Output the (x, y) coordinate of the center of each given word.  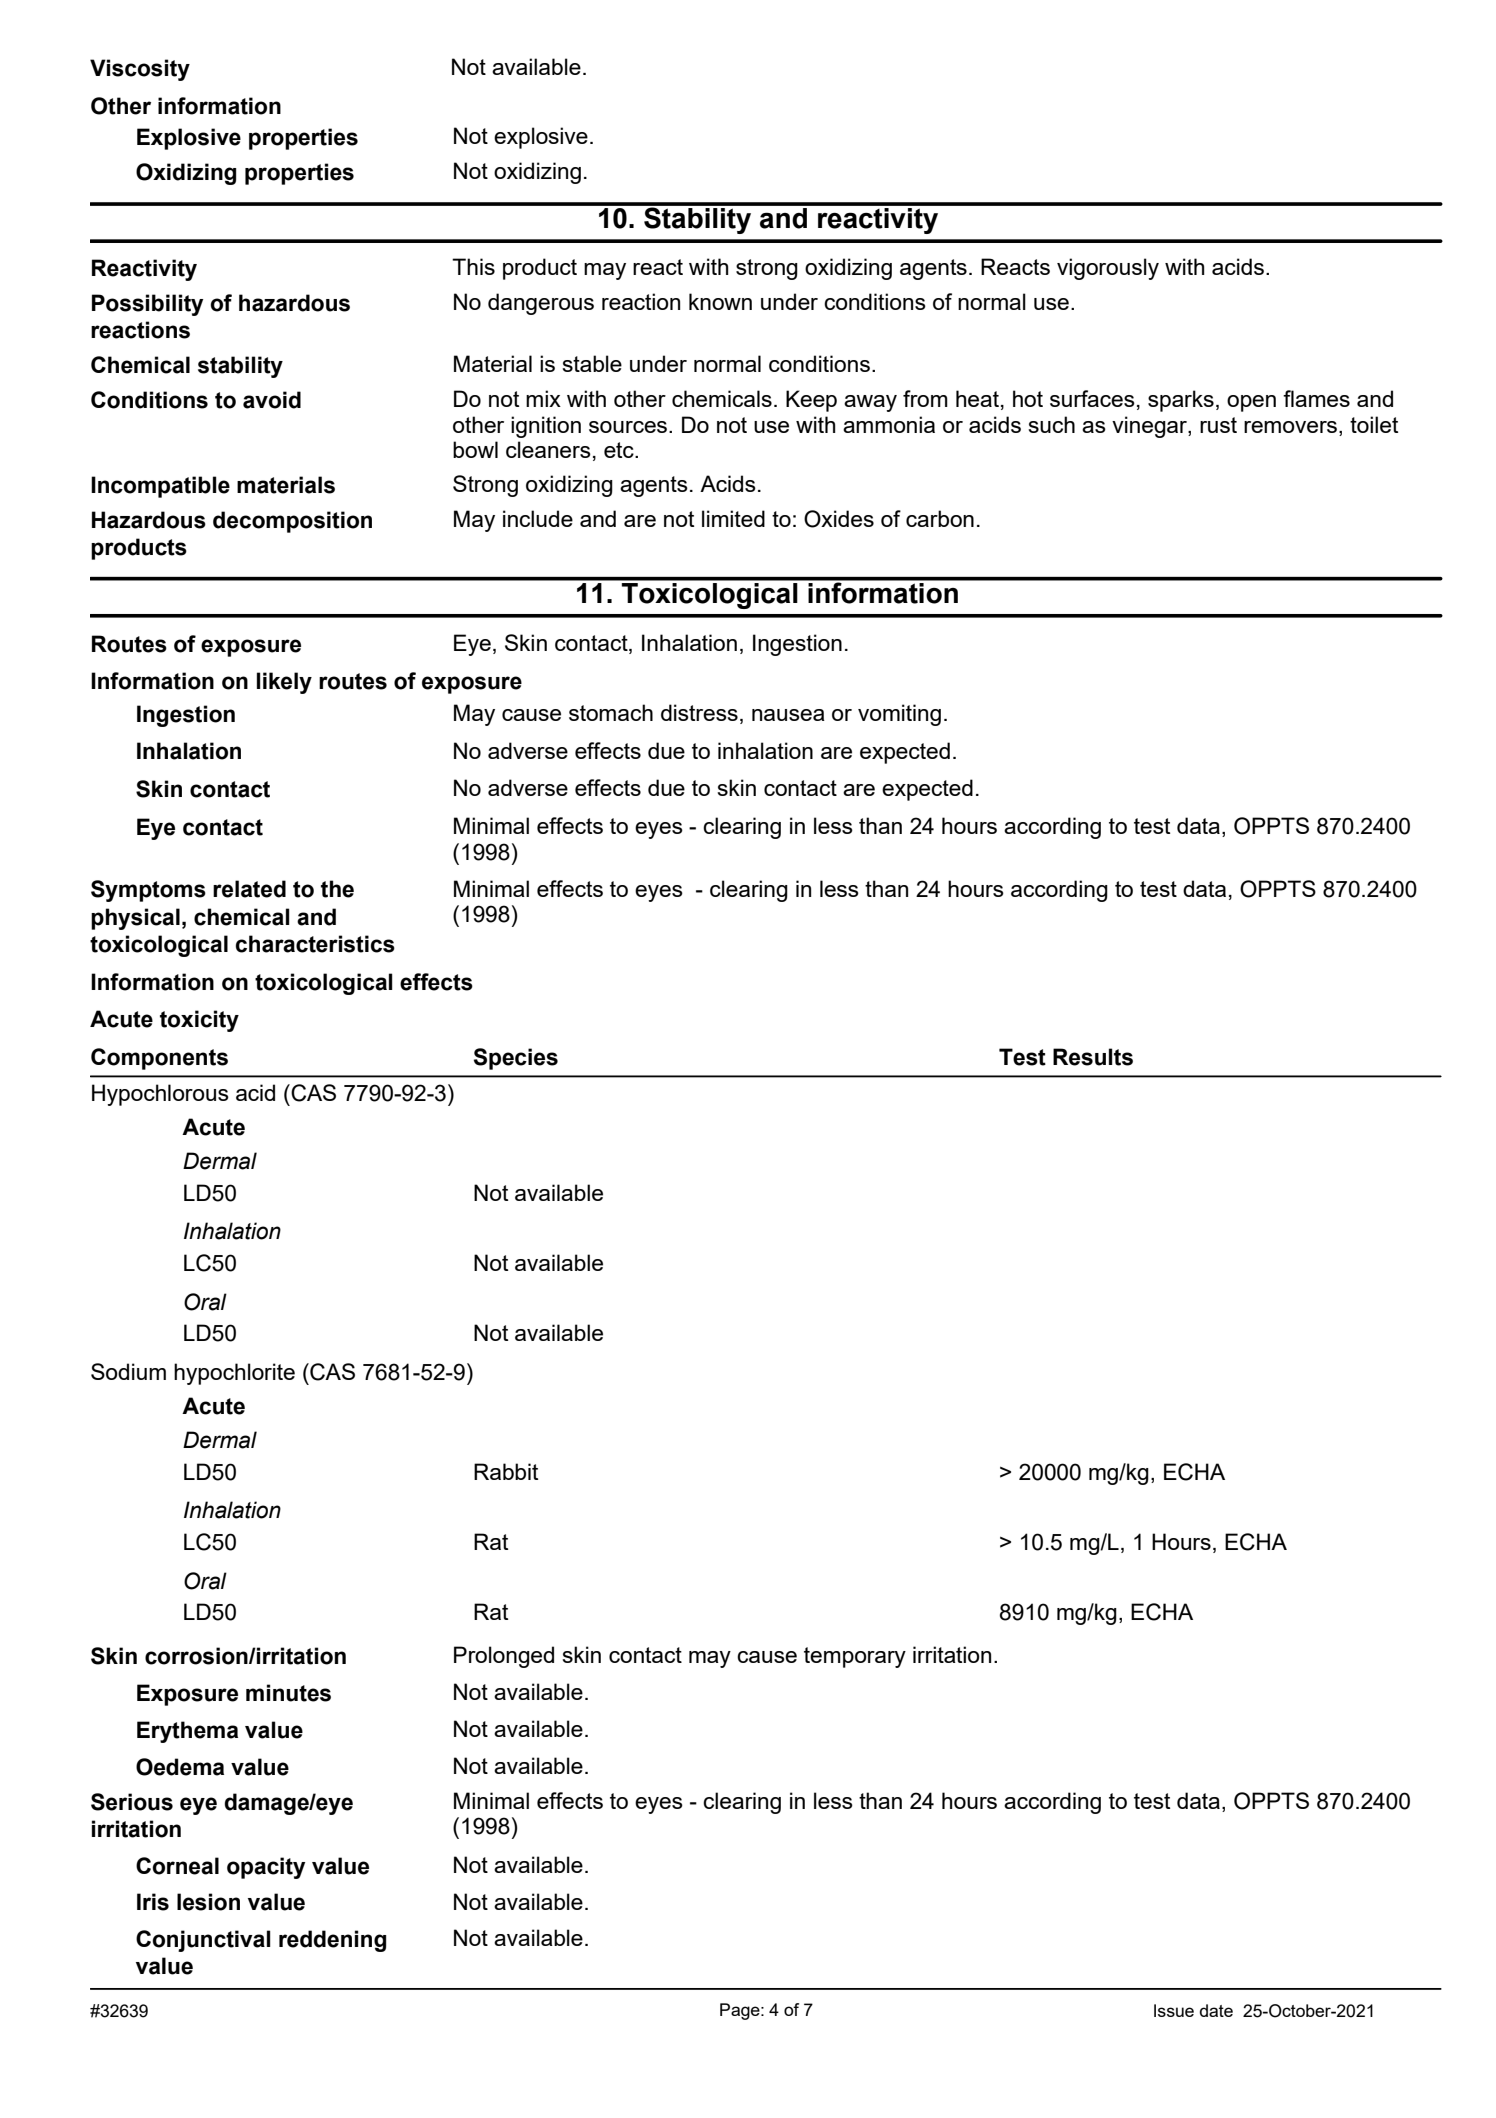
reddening (332, 1941)
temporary (855, 1657)
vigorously (1108, 269)
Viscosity (140, 70)
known (720, 301)
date (1216, 2010)
